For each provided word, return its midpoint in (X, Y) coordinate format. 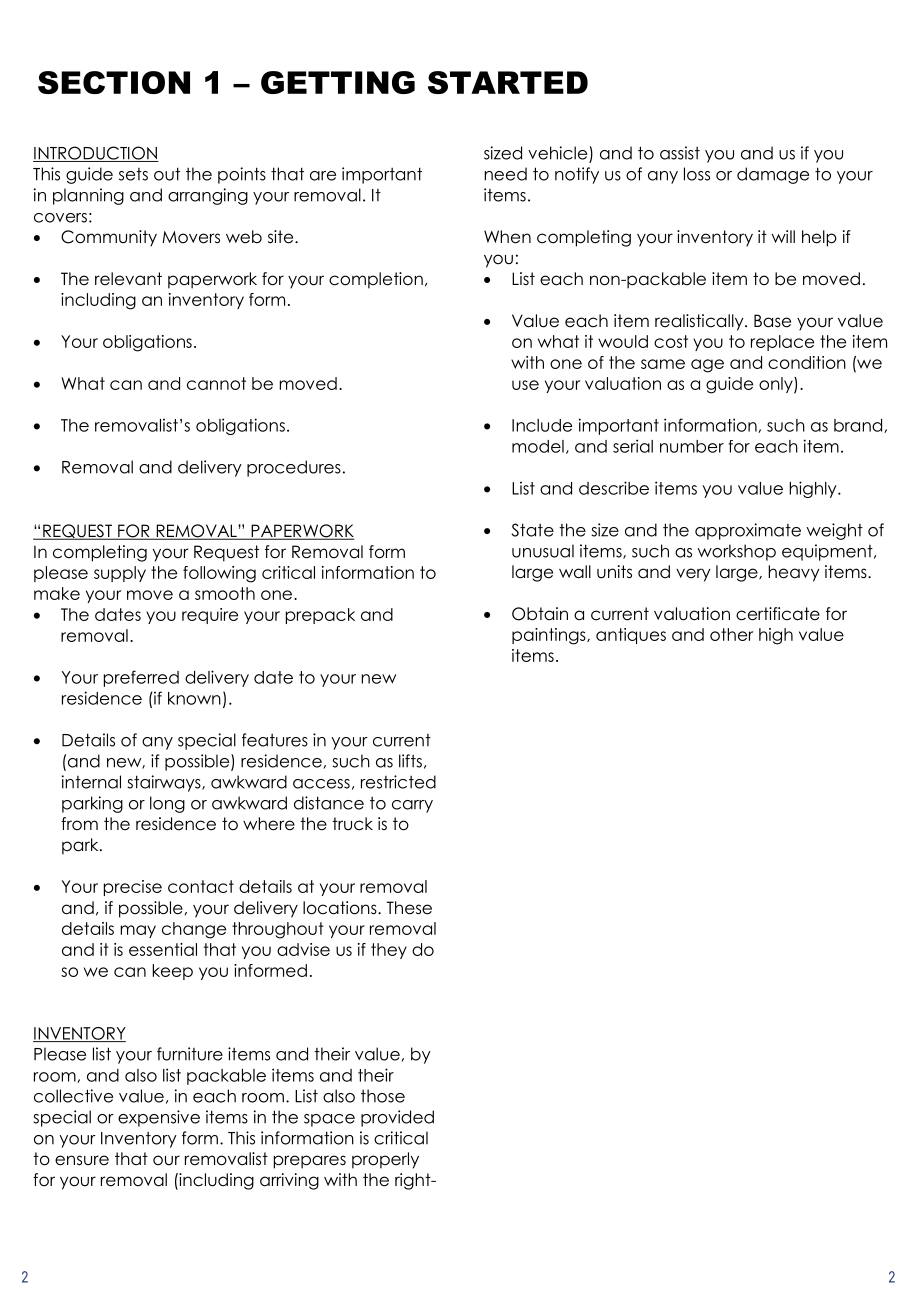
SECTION (114, 82)
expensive (159, 1118)
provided (397, 1118)
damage (773, 175)
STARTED (508, 82)
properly (385, 1160)
